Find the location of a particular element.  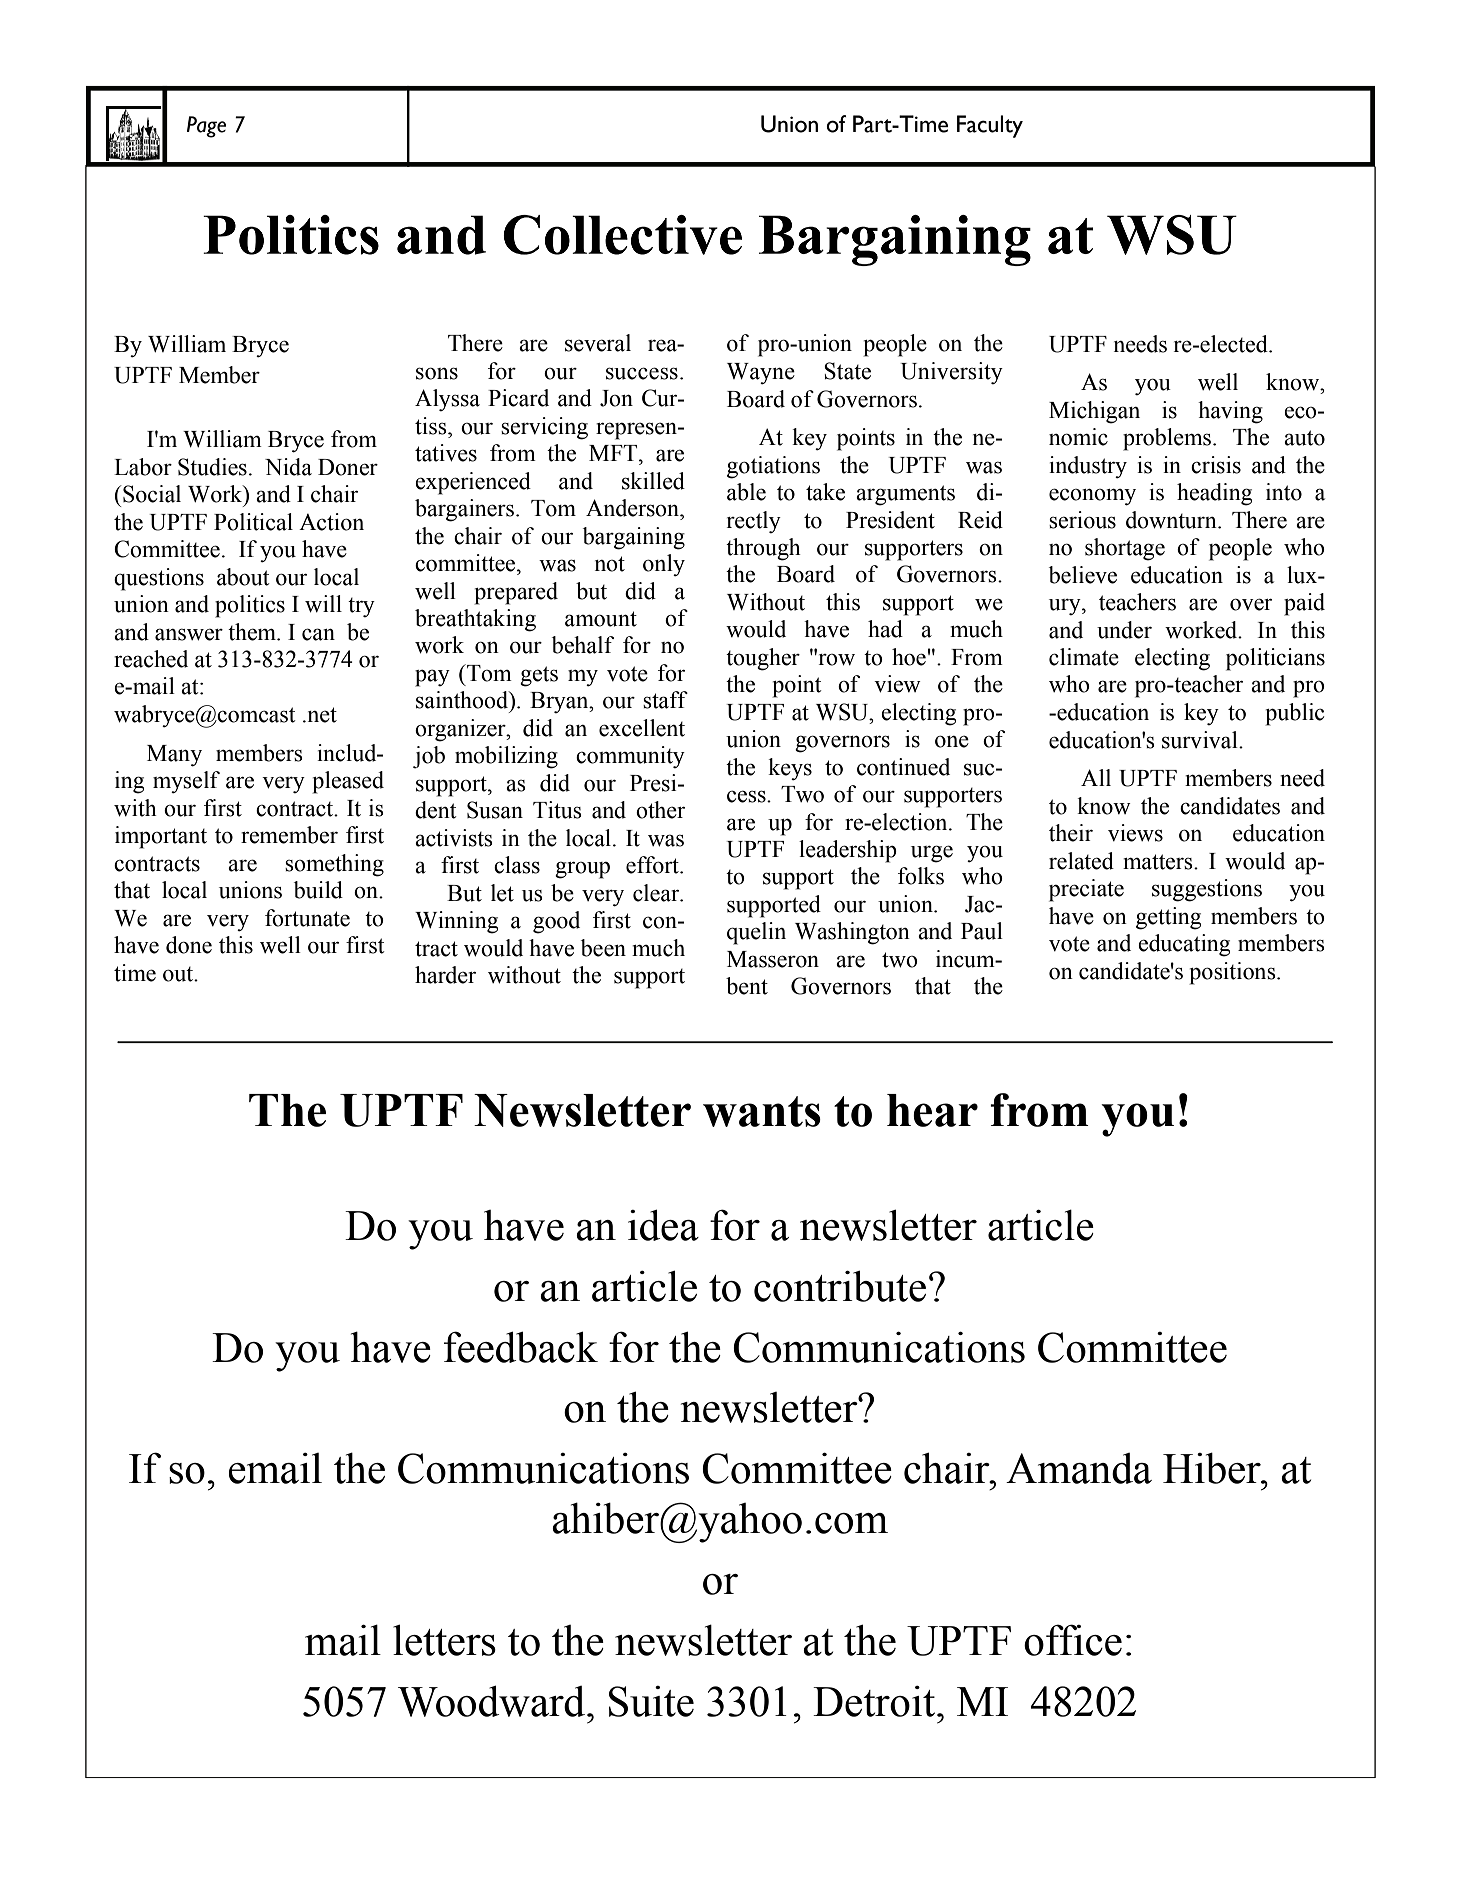

Page is located at coordinates (206, 127).
